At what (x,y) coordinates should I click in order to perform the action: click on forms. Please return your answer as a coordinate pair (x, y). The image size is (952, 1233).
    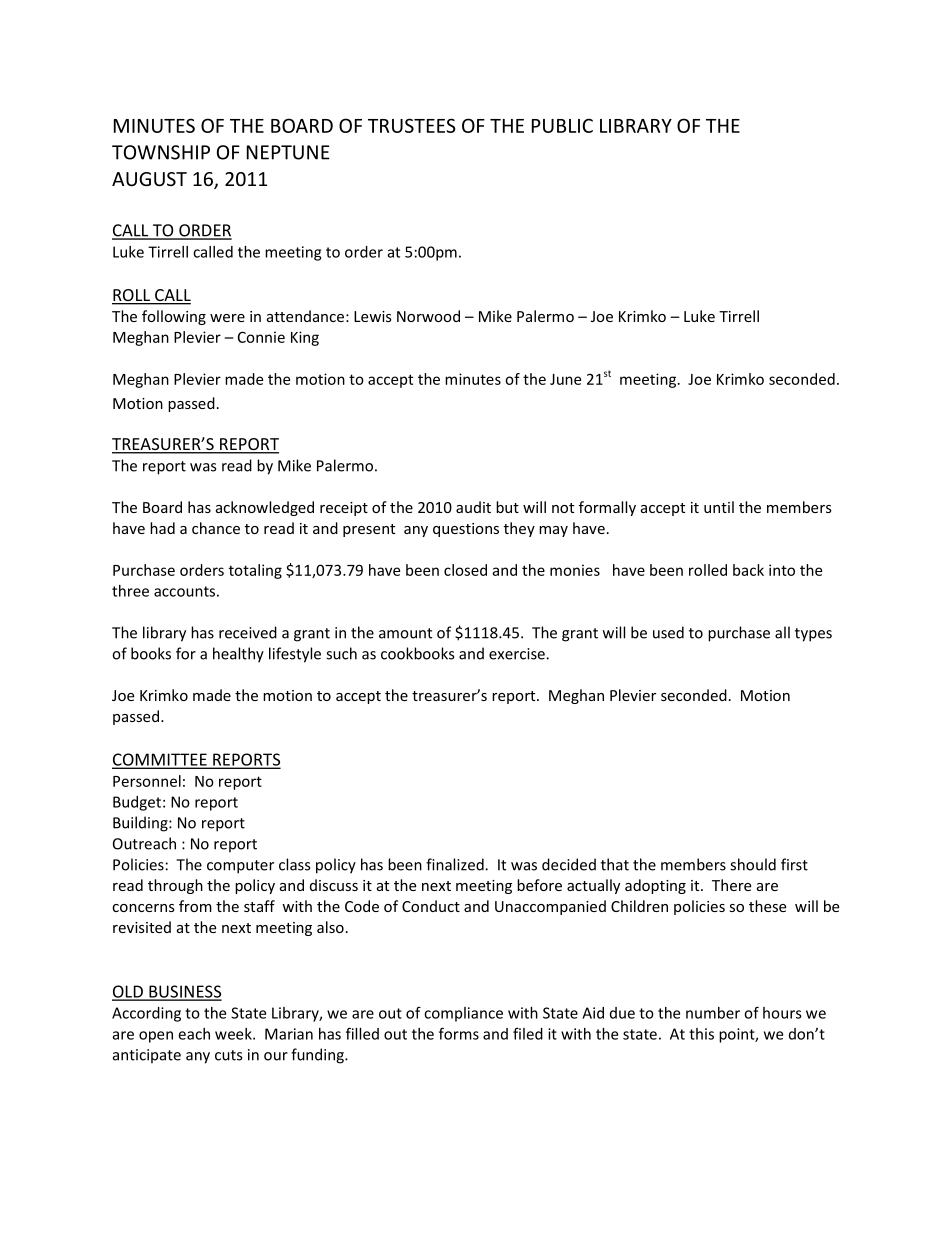
    Looking at the image, I should click on (459, 1033).
